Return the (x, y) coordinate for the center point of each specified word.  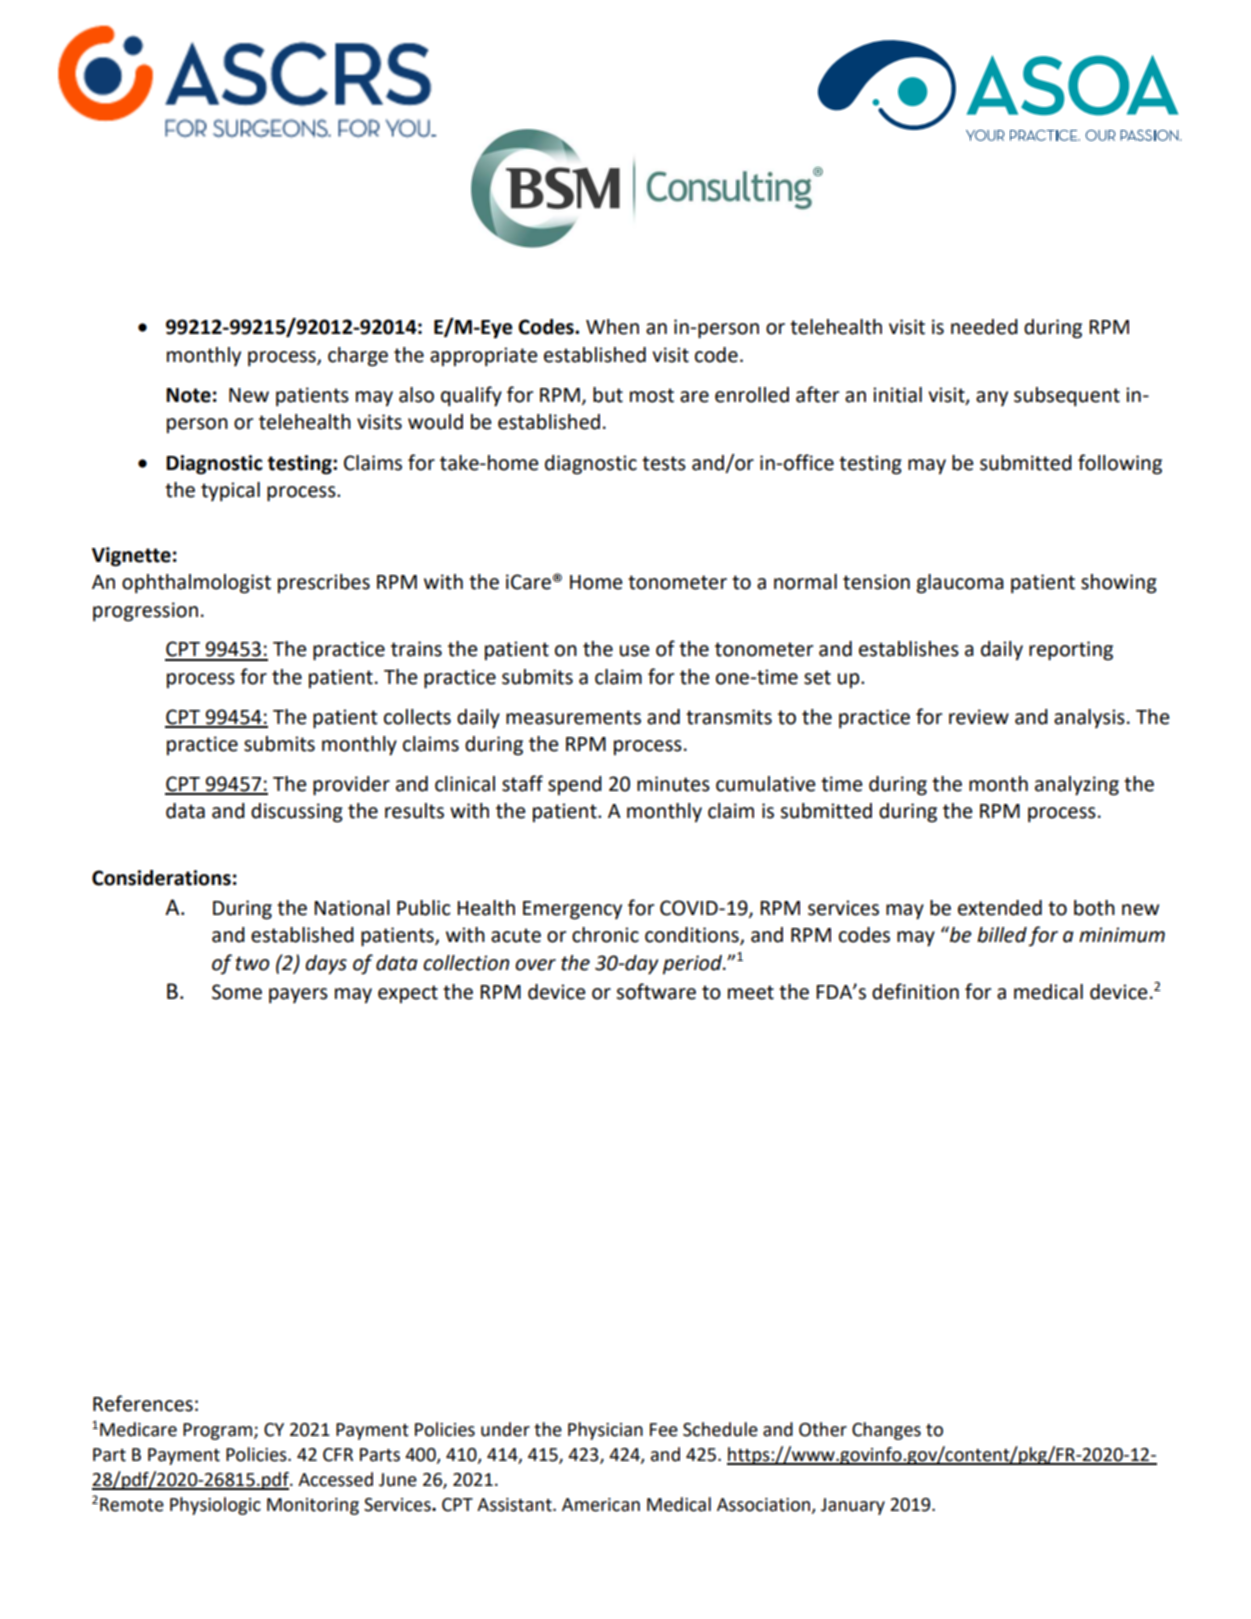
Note (188, 395)
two (252, 963)
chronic (605, 935)
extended (1000, 908)
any (992, 398)
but (608, 395)
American (601, 1505)
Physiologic (215, 1506)
